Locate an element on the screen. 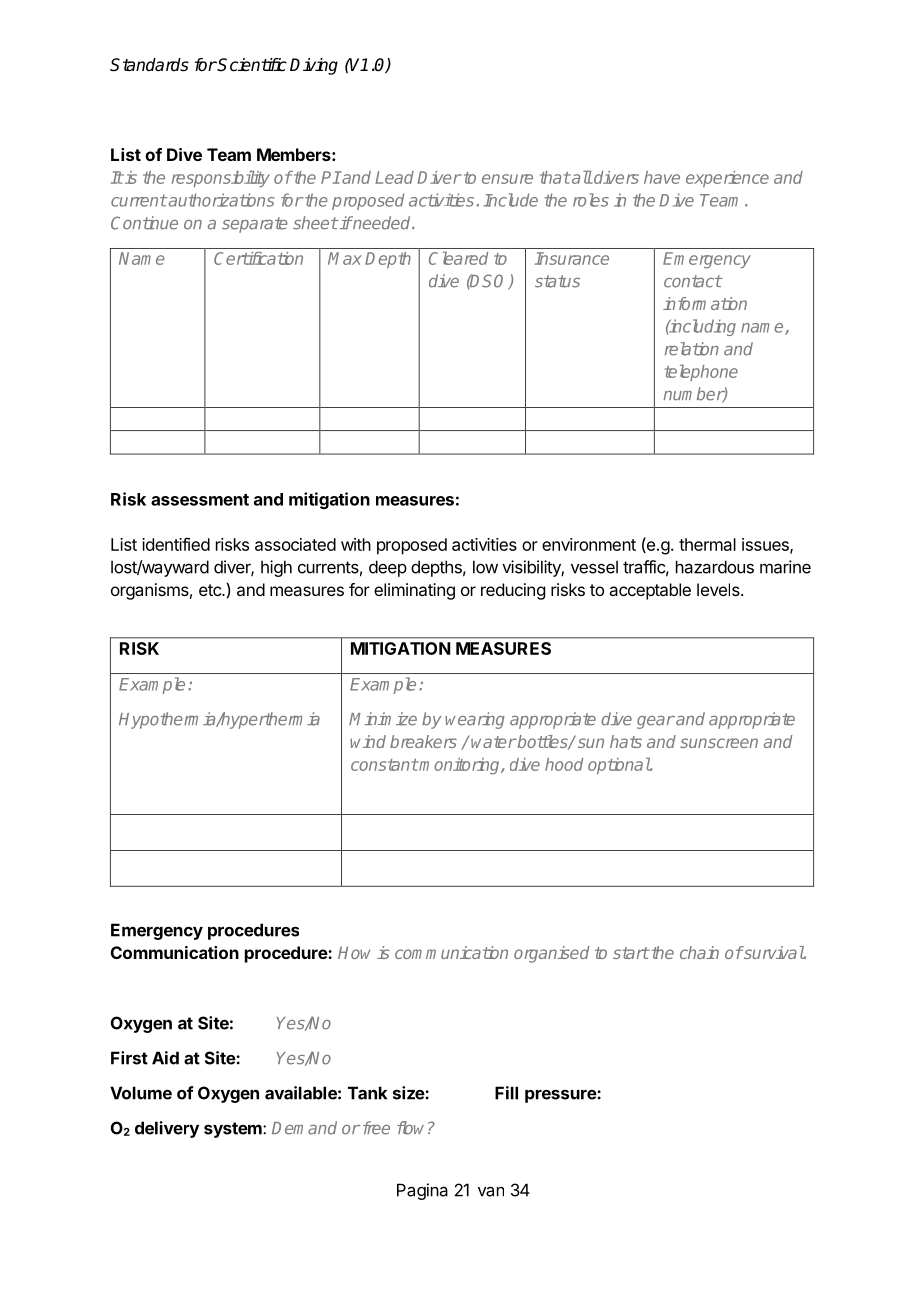 Image resolution: width=924 pixels, height=1308 pixels. ensure is located at coordinates (507, 179).
